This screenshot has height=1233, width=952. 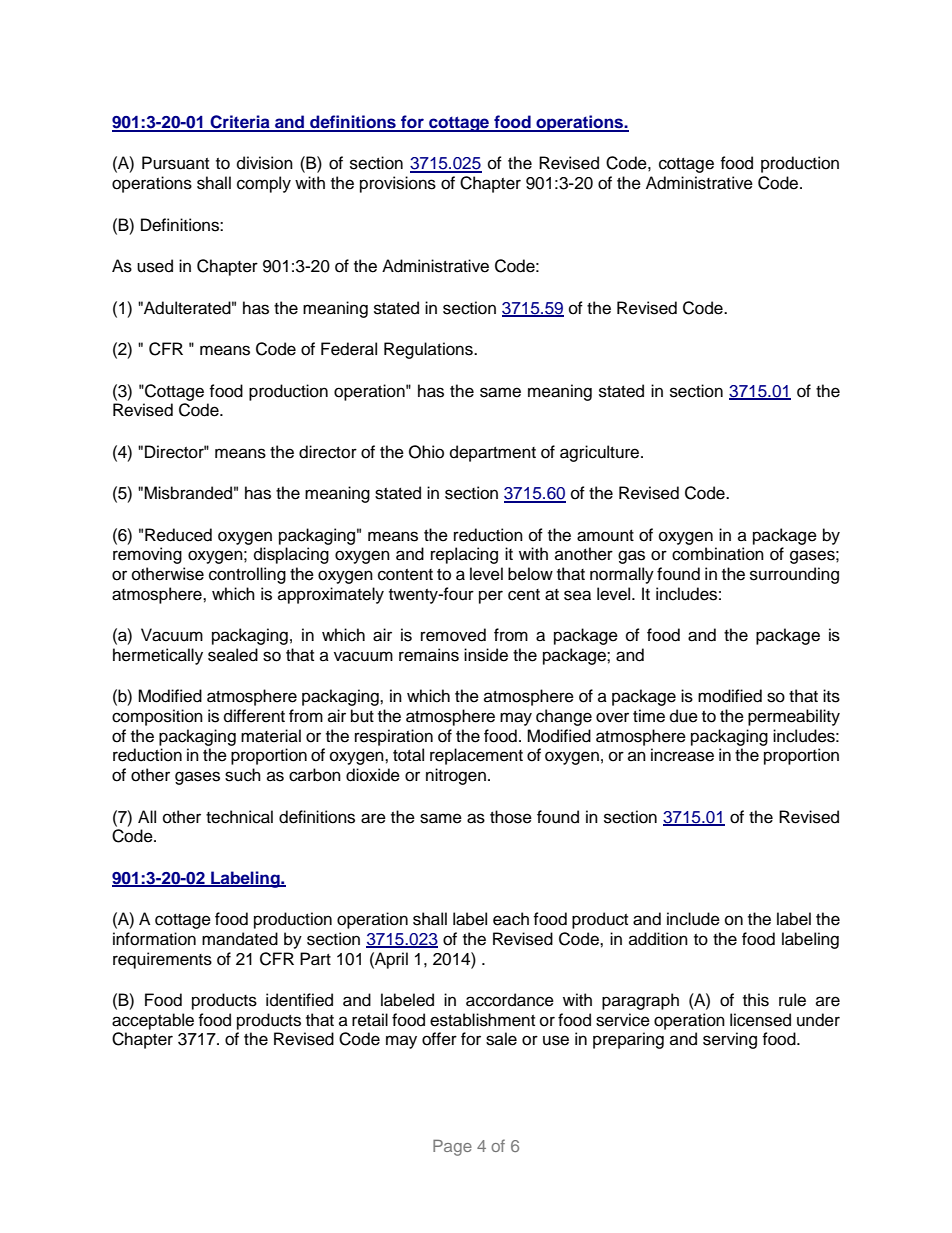 What do you see at coordinates (398, 184) in the screenshot?
I see `provisions` at bounding box center [398, 184].
